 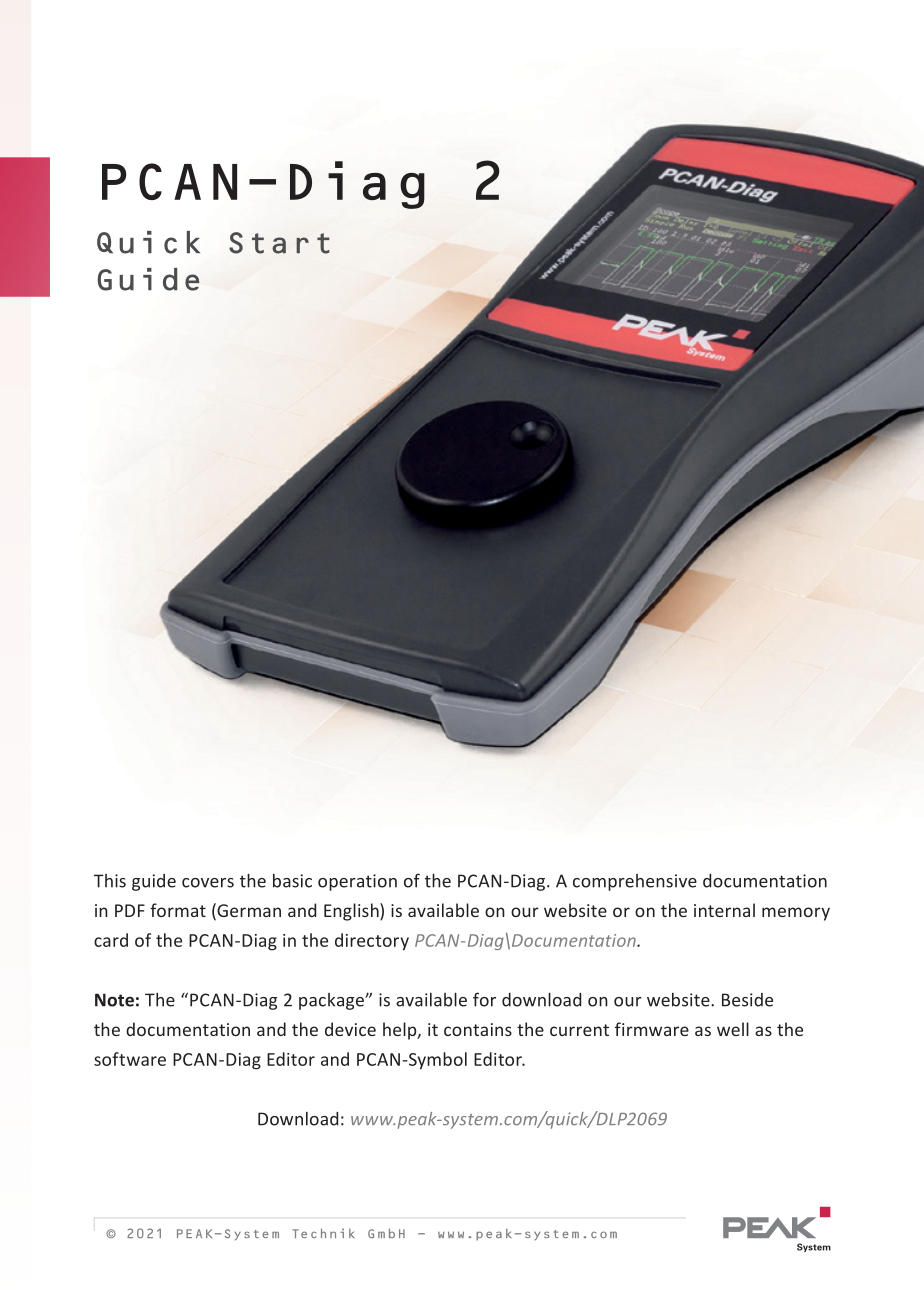 I want to click on operation, so click(x=357, y=882).
